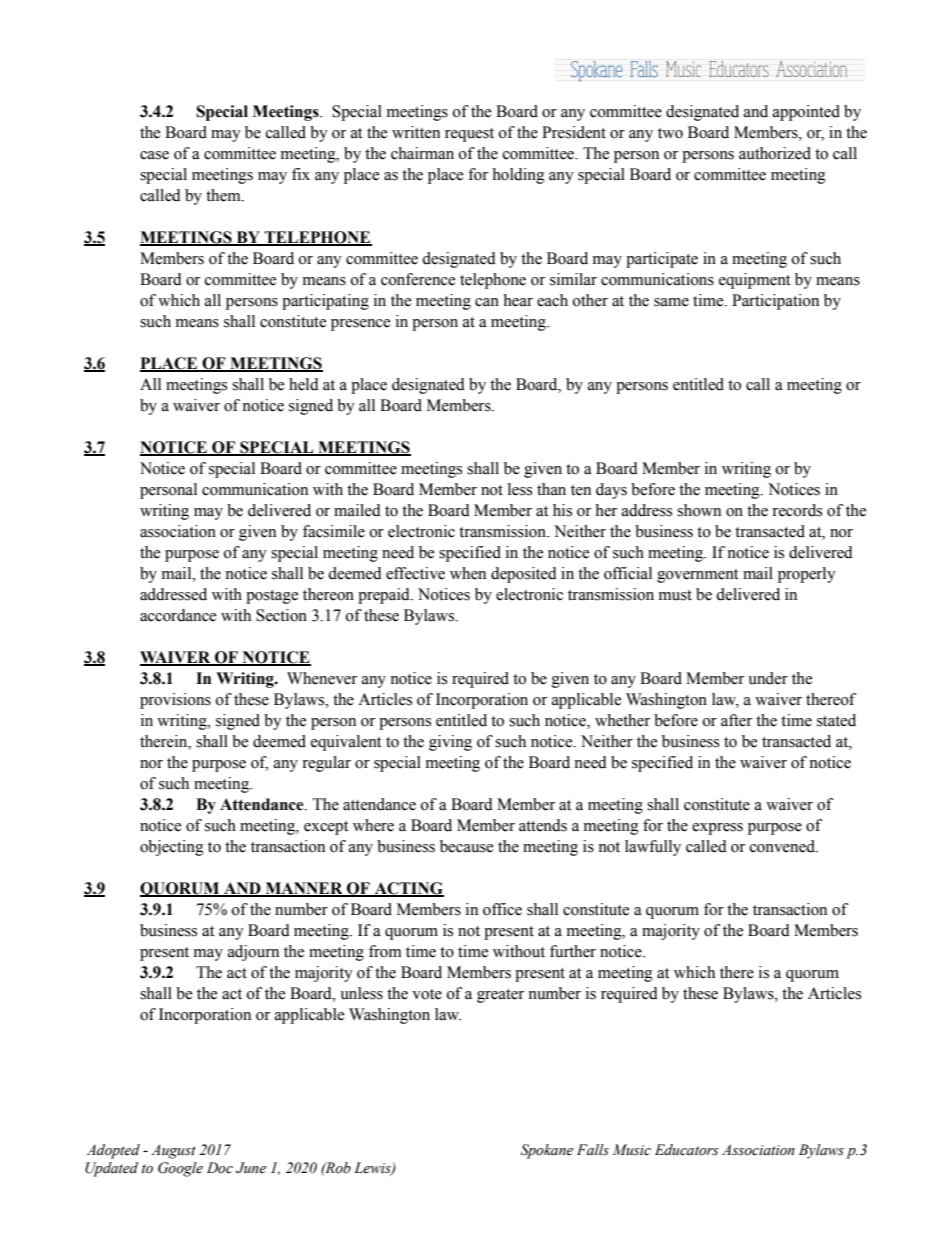  I want to click on accordance, so click(178, 615).
